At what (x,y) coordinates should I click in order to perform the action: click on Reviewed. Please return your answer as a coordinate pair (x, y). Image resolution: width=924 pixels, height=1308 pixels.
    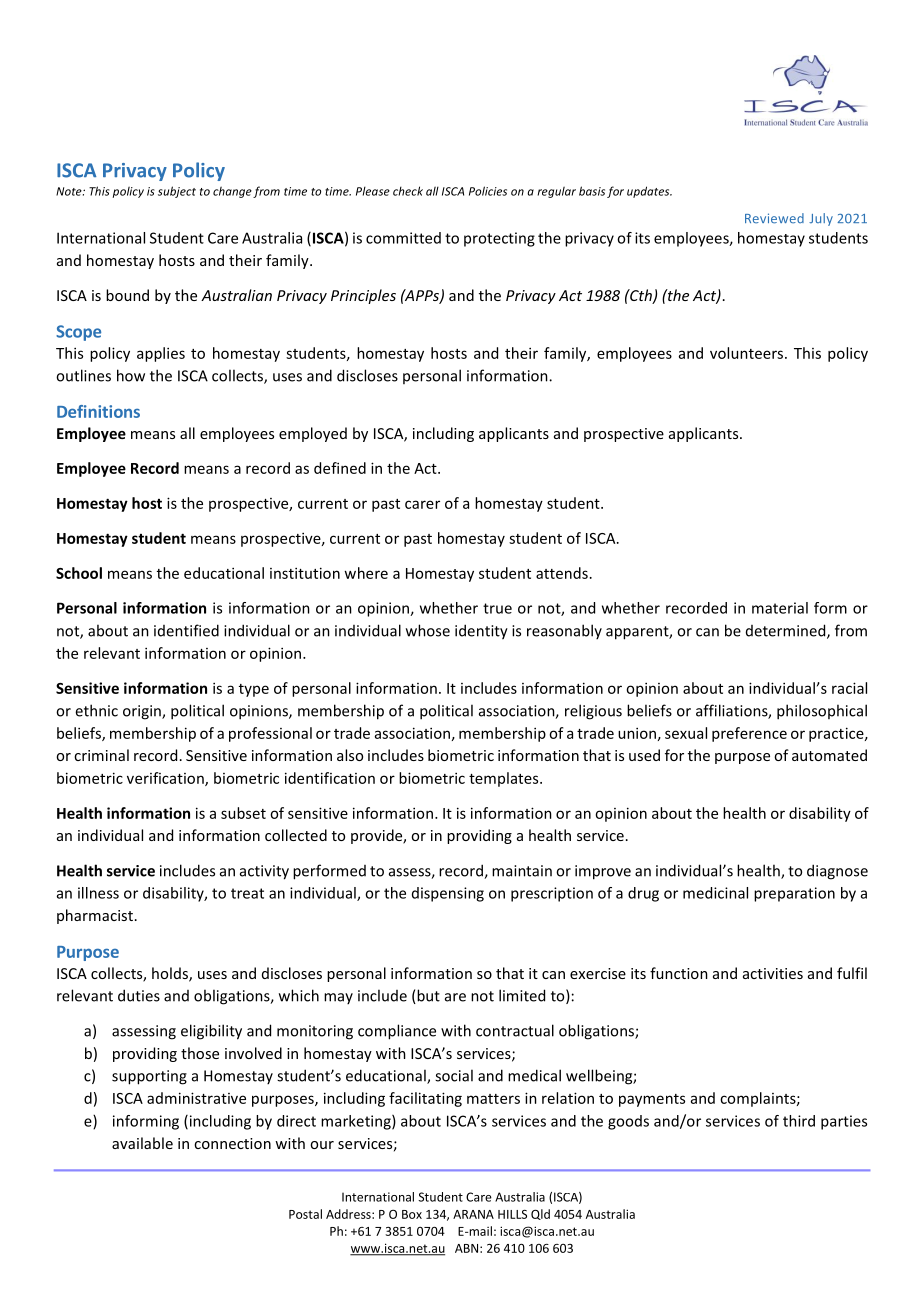
    Looking at the image, I should click on (774, 218).
